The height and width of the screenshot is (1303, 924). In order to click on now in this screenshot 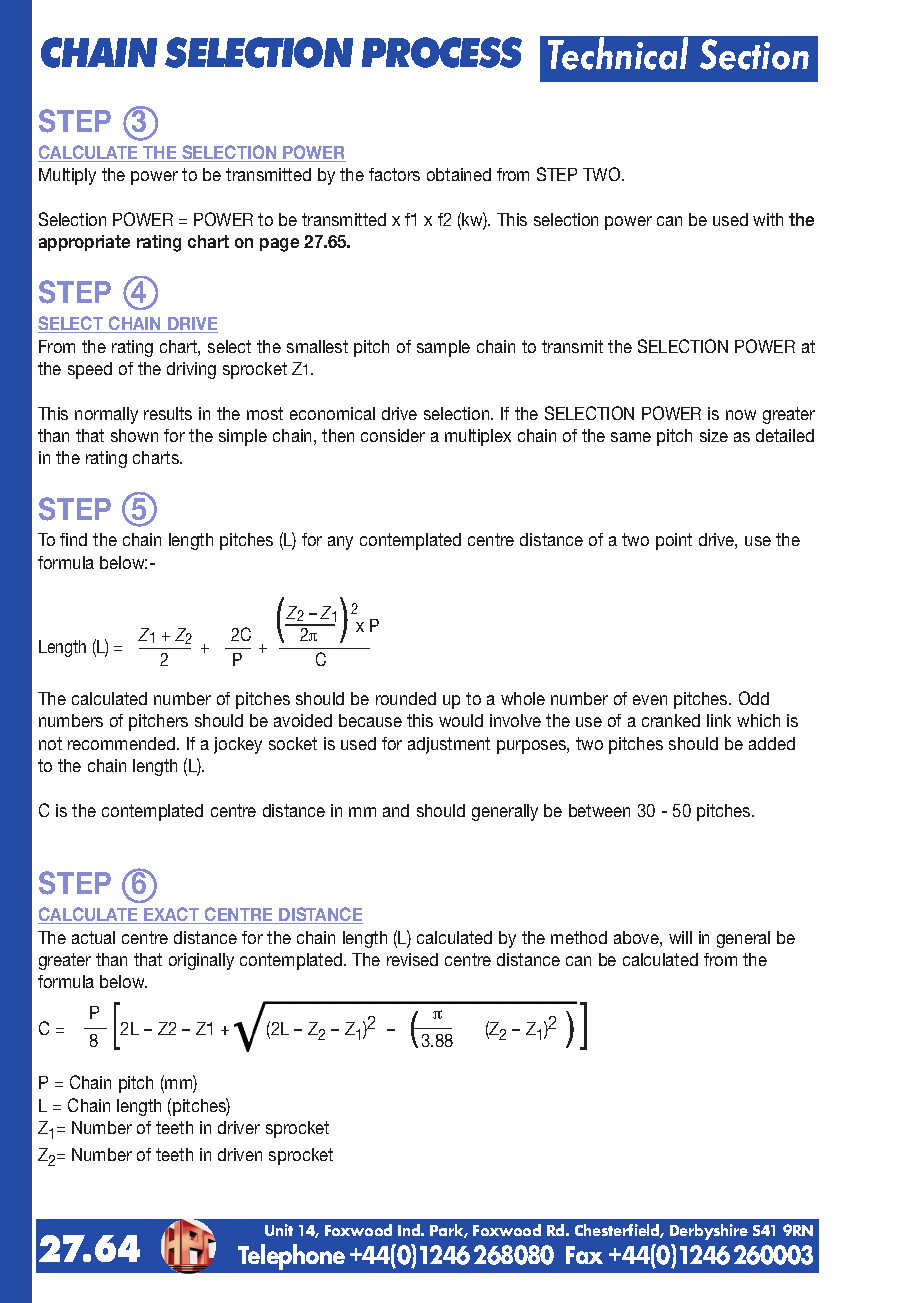, I will do `click(741, 415)`.
